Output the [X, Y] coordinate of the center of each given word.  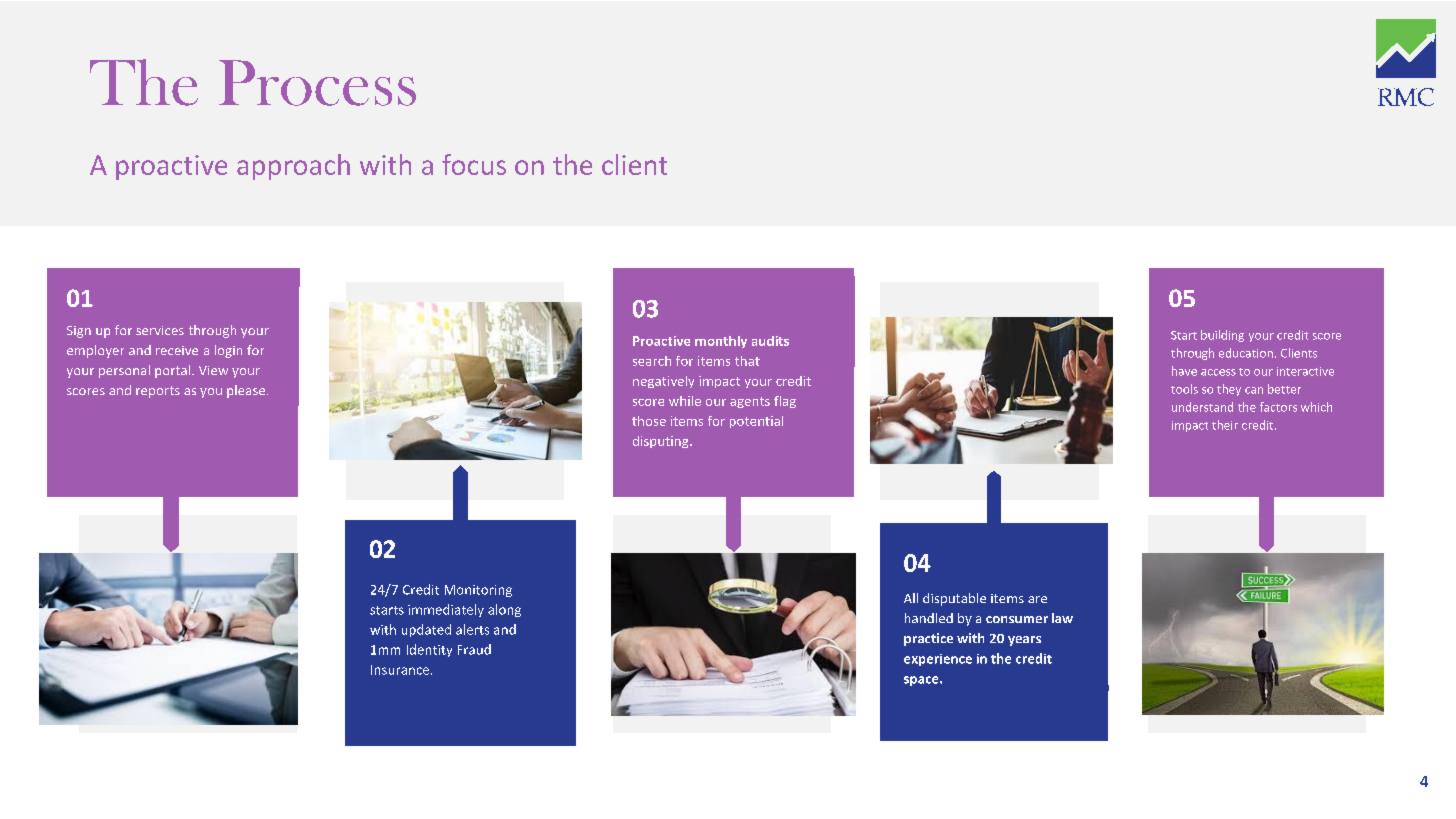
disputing [662, 442]
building [1222, 336]
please [247, 391]
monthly [721, 342]
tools [1184, 389]
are [1037, 599]
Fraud [474, 649]
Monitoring [478, 591]
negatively [663, 382]
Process [317, 83]
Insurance [401, 670]
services [160, 330]
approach [293, 167]
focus [474, 164]
